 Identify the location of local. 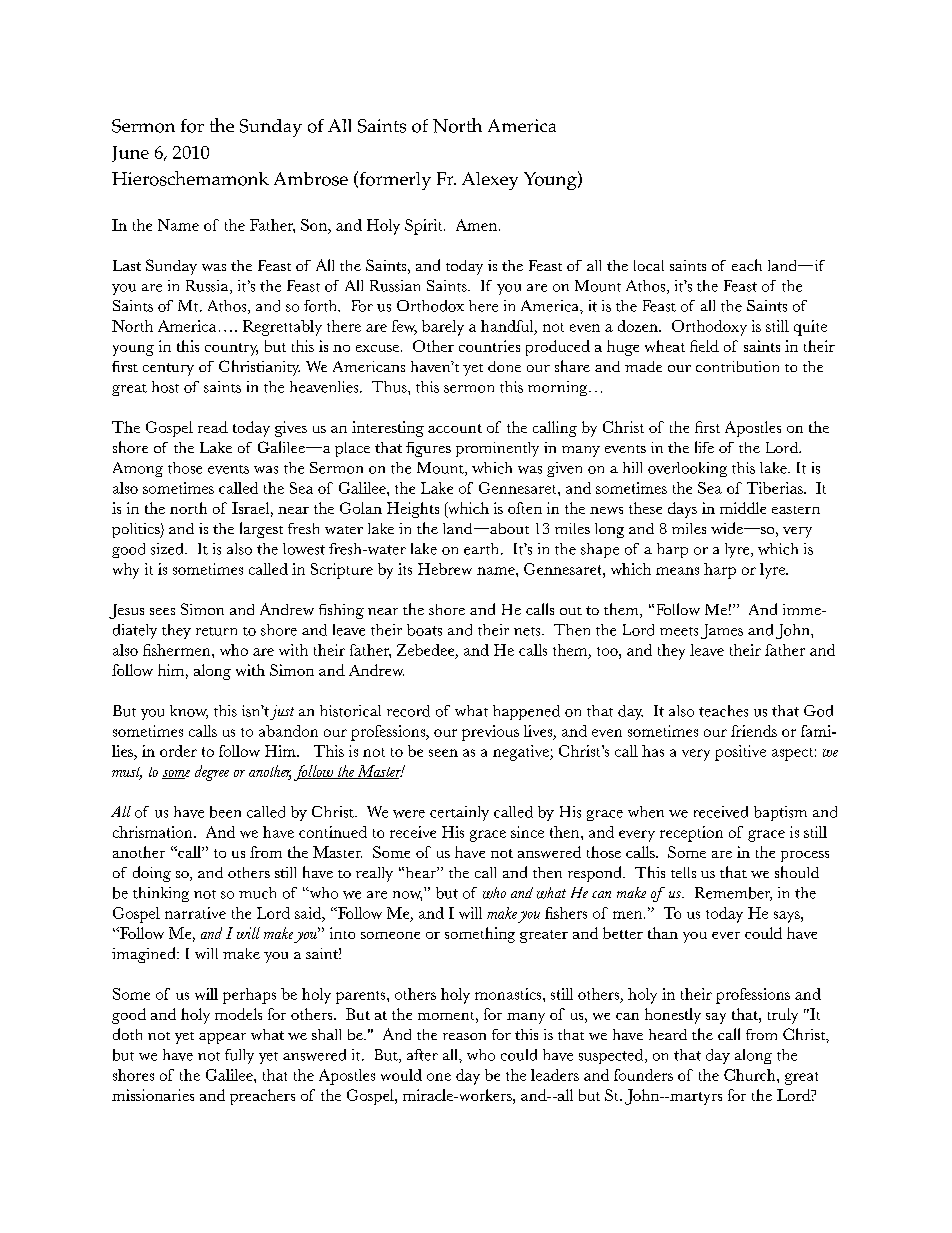
(649, 265).
